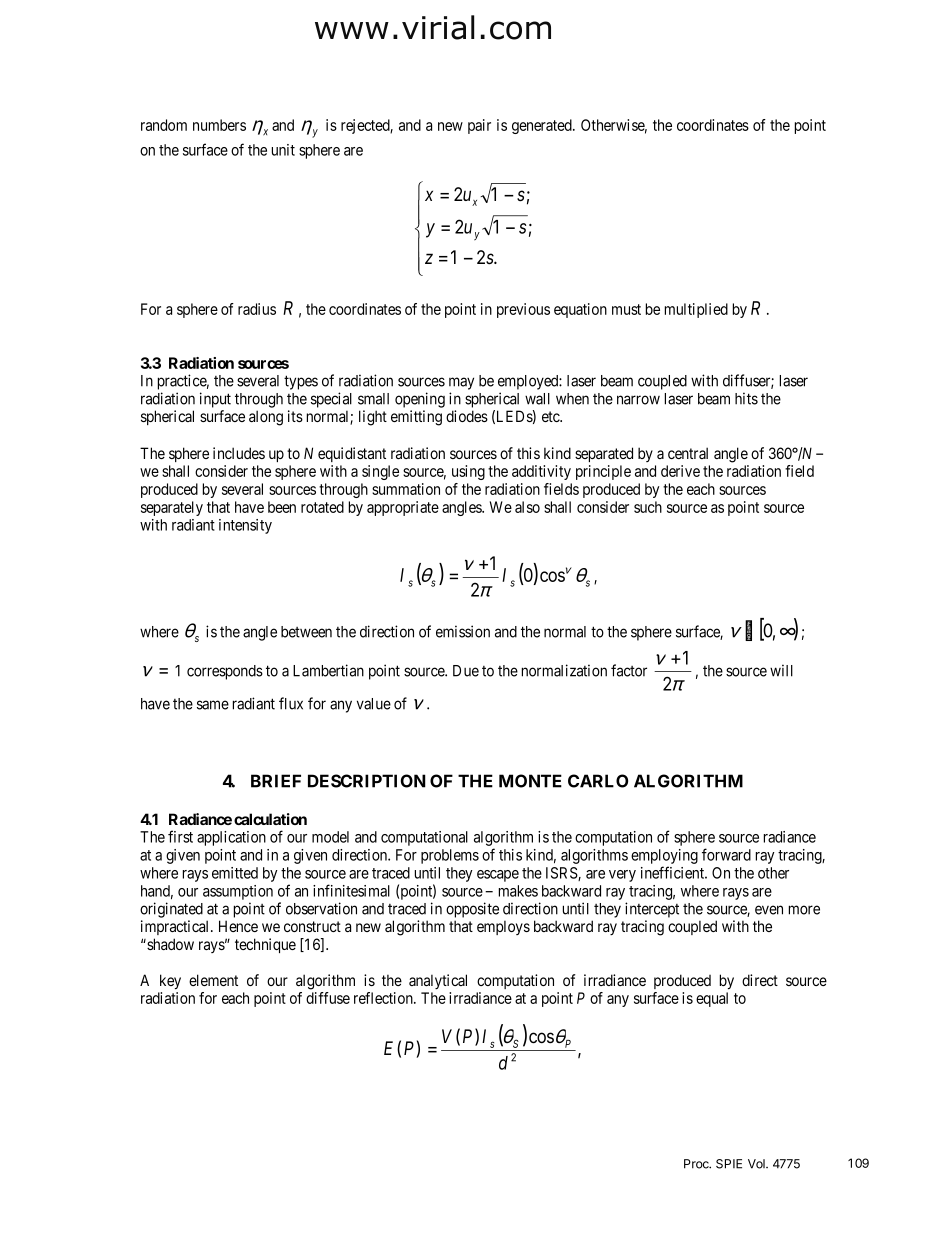  Describe the element at coordinates (543, 126) in the document. I see `generated` at that location.
